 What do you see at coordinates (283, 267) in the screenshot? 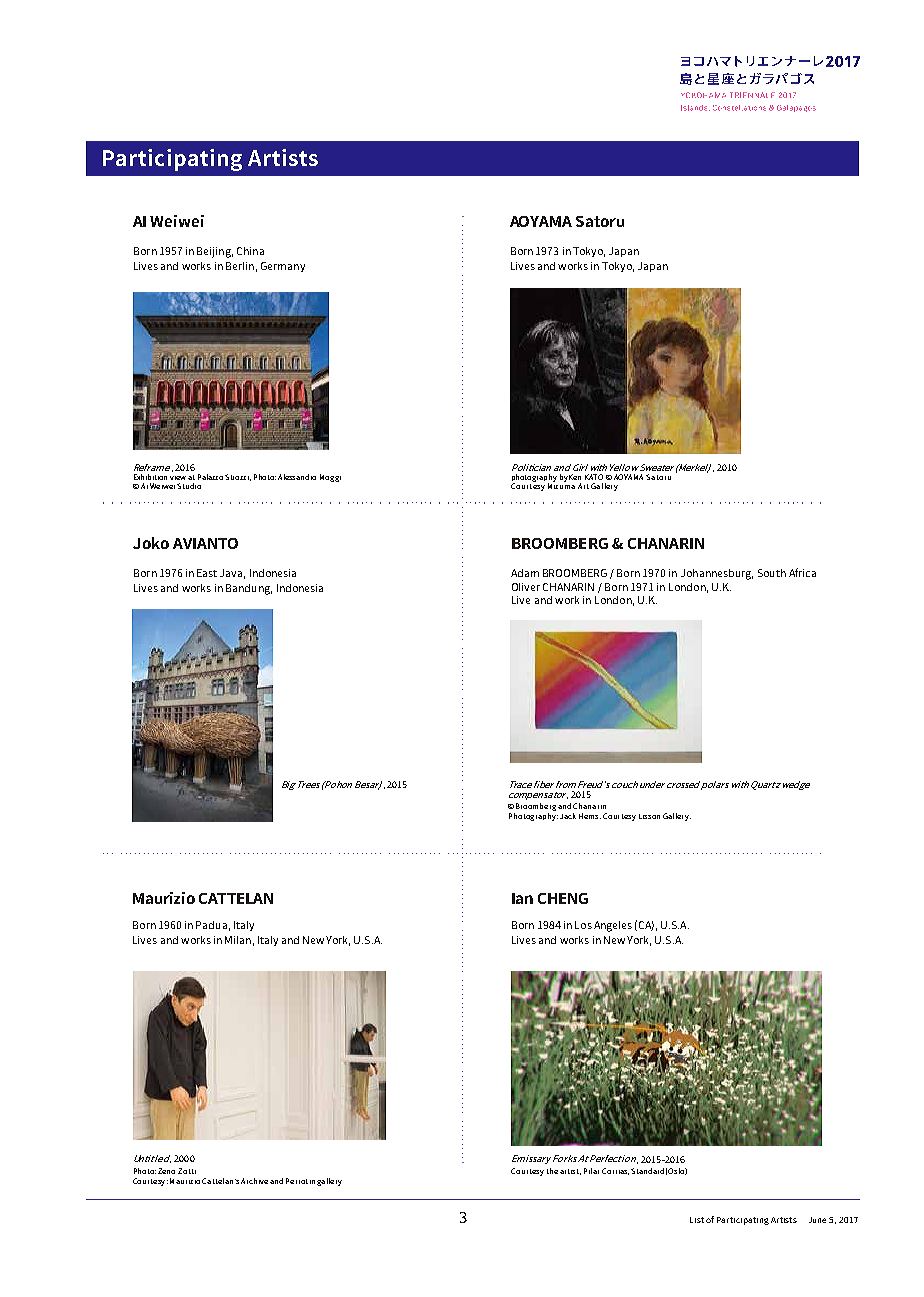
I see `Germany` at bounding box center [283, 267].
